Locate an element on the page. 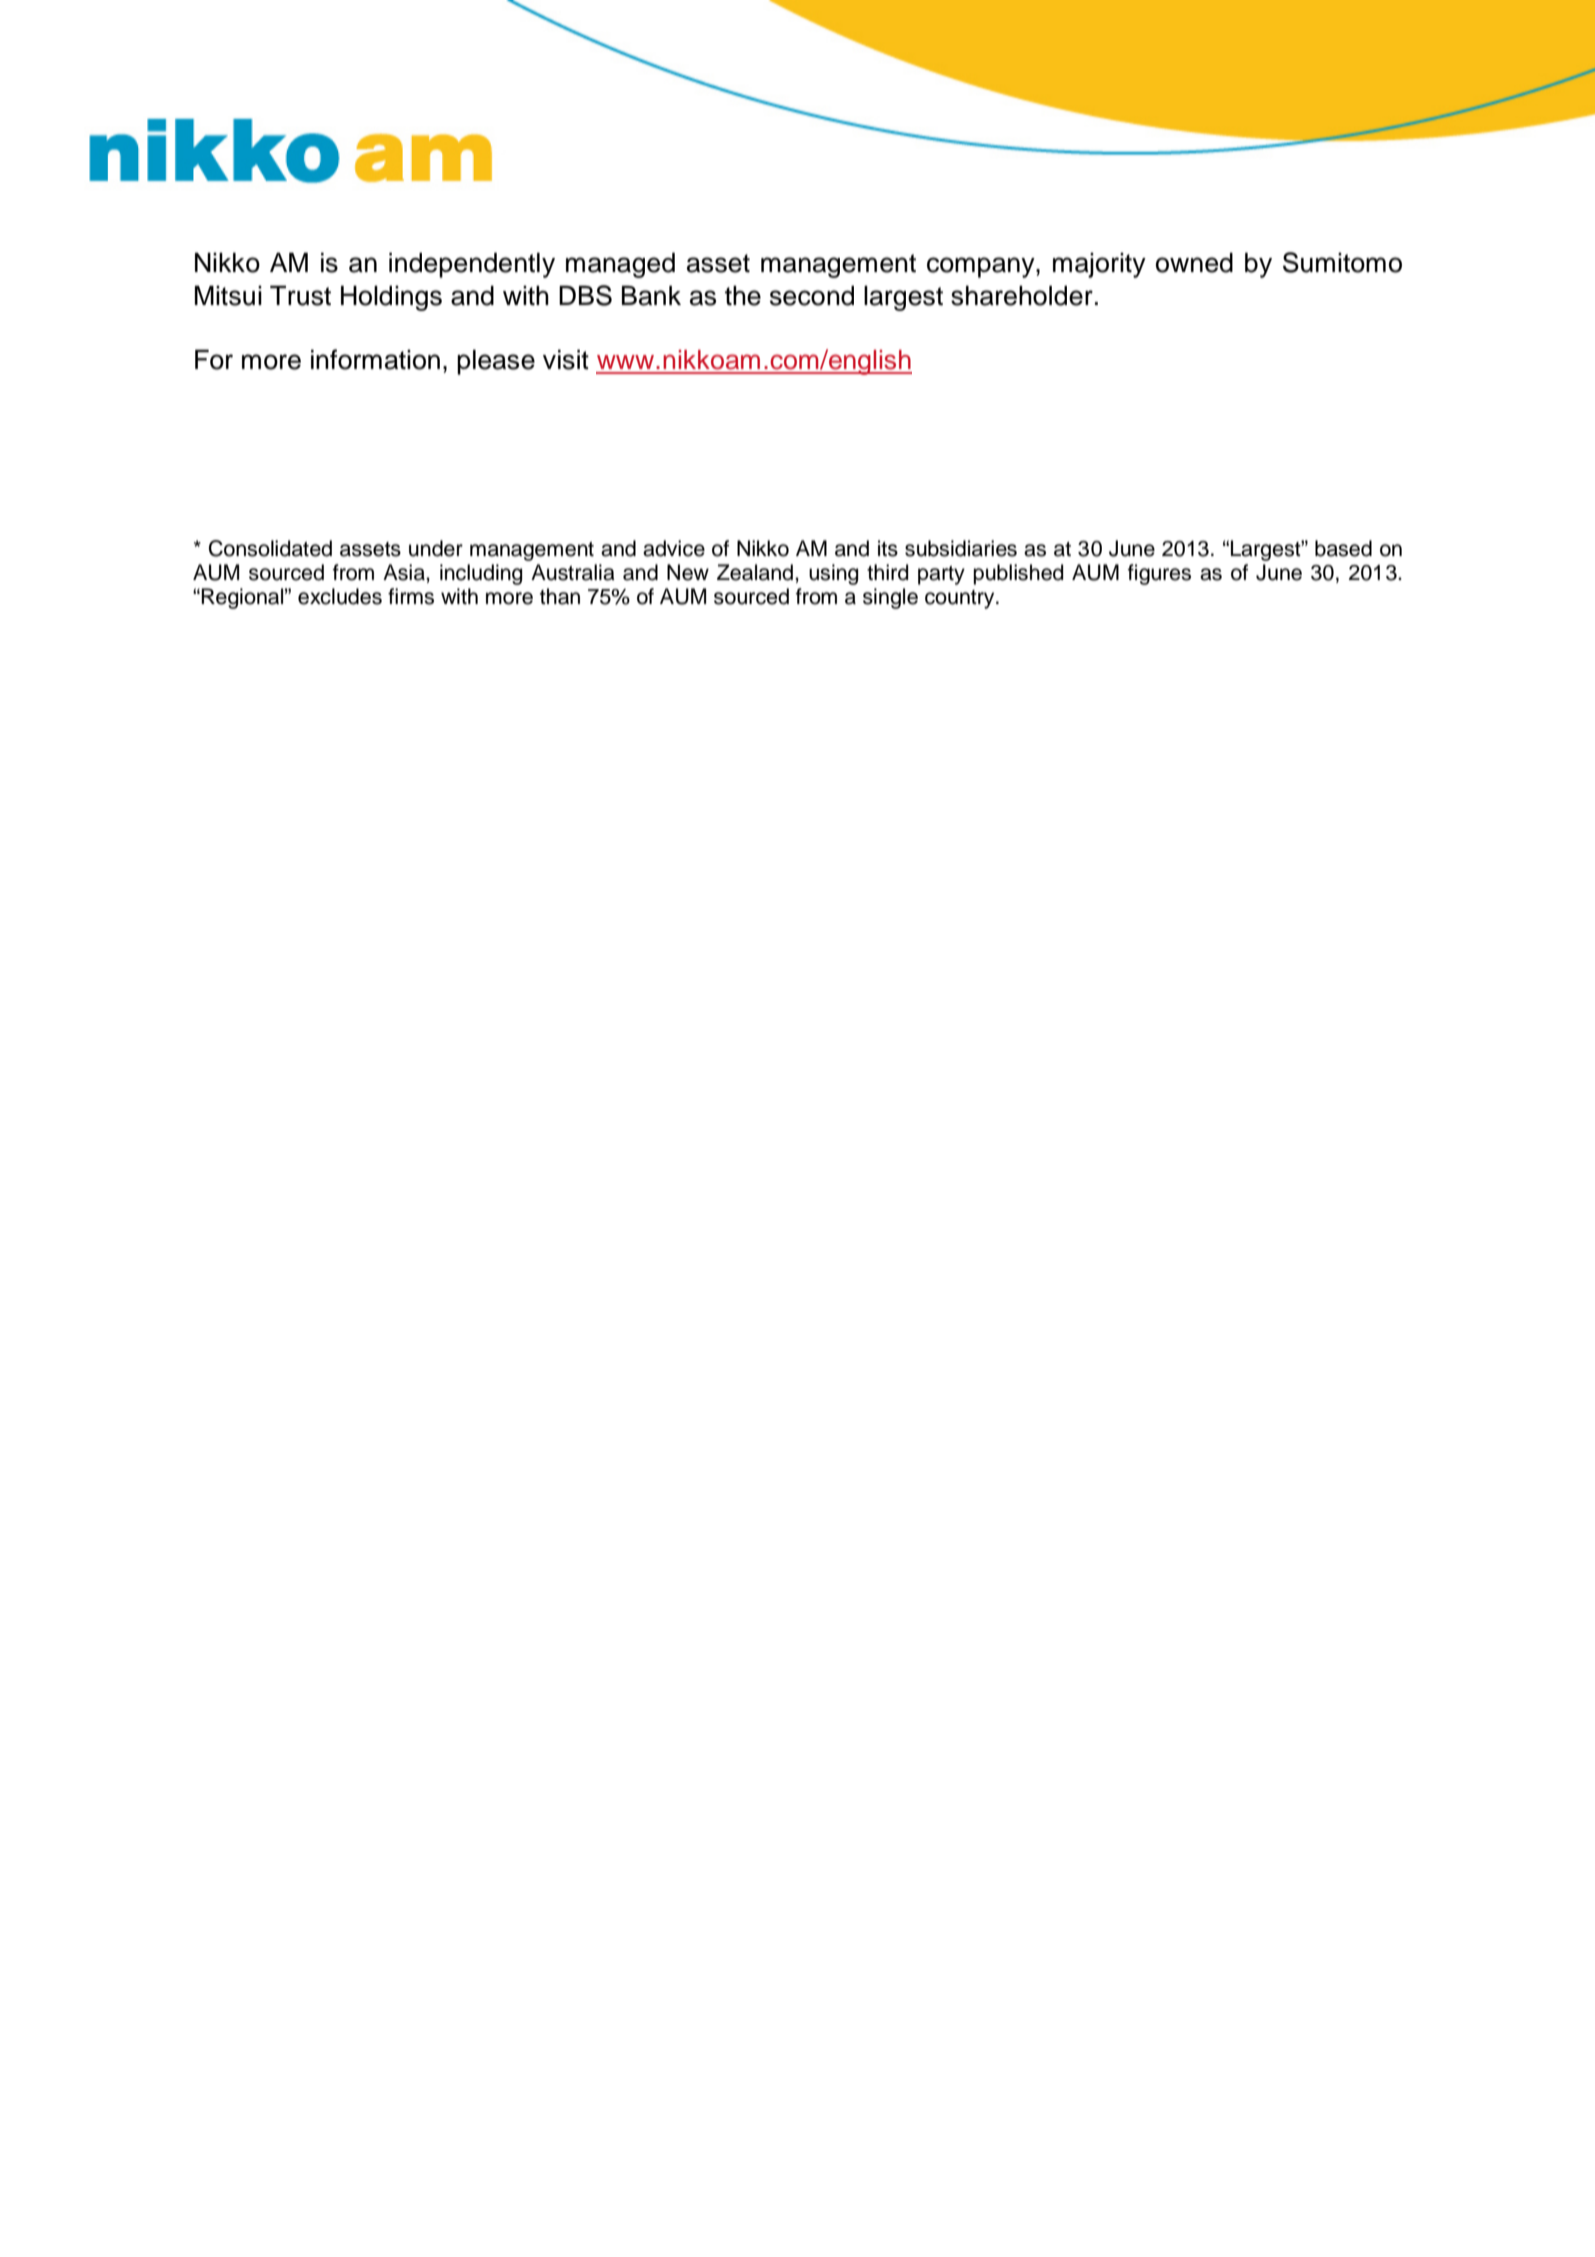  second is located at coordinates (812, 295).
